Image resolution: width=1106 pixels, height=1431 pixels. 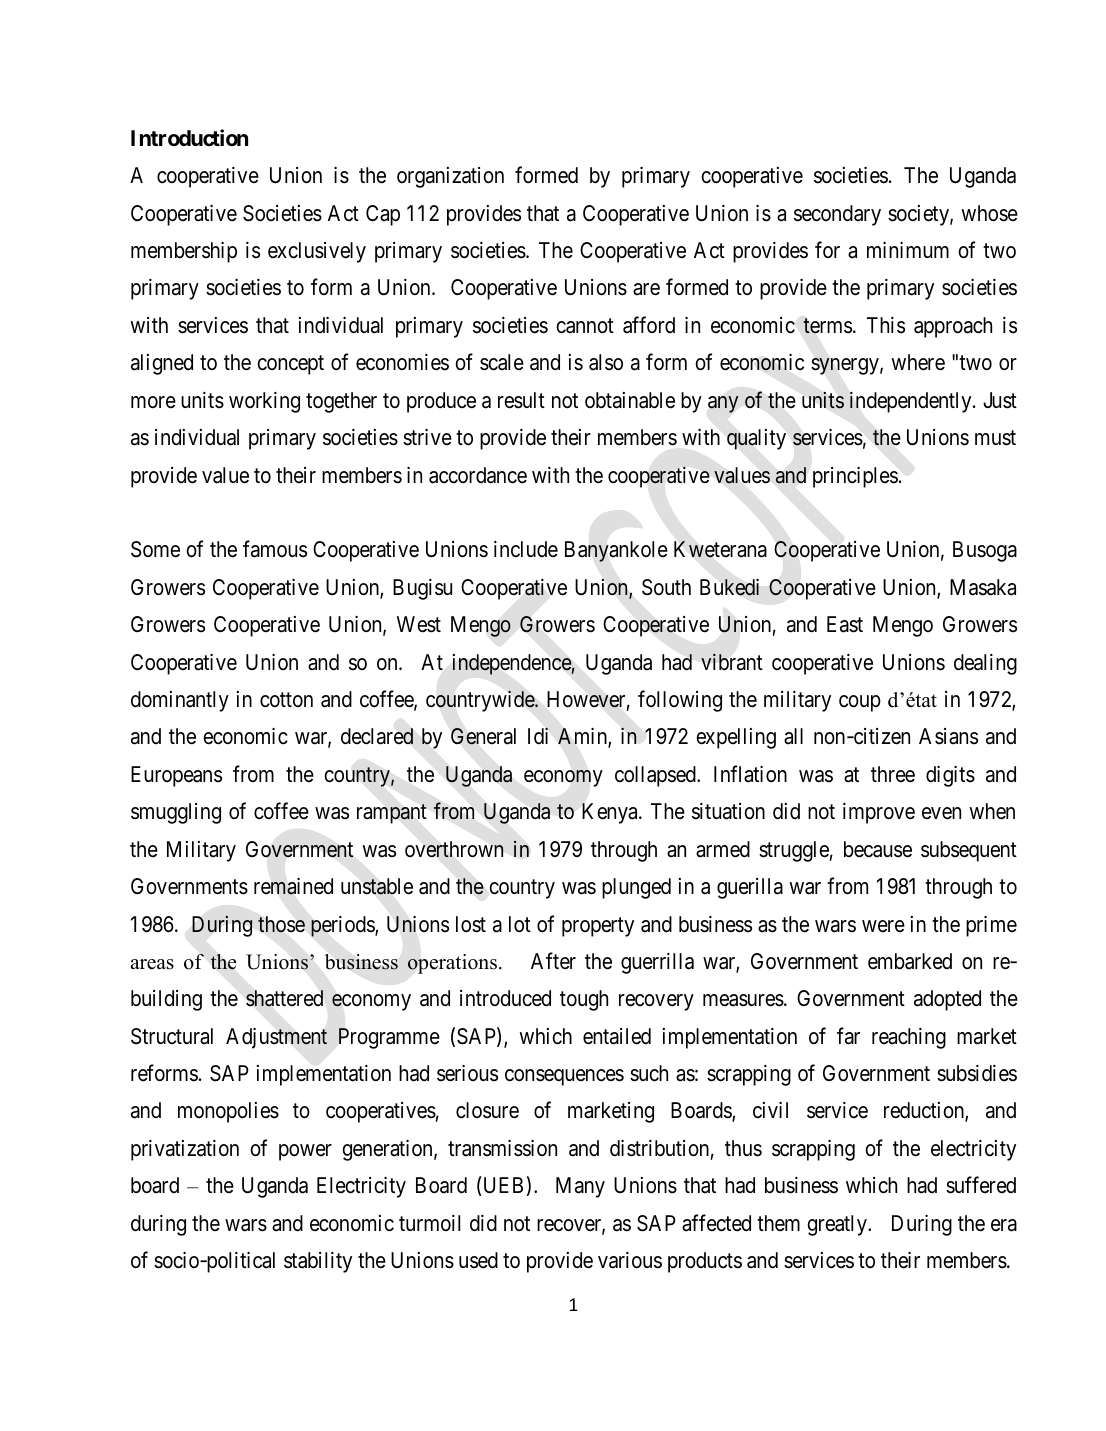 What do you see at coordinates (878, 849) in the document?
I see `because` at bounding box center [878, 849].
